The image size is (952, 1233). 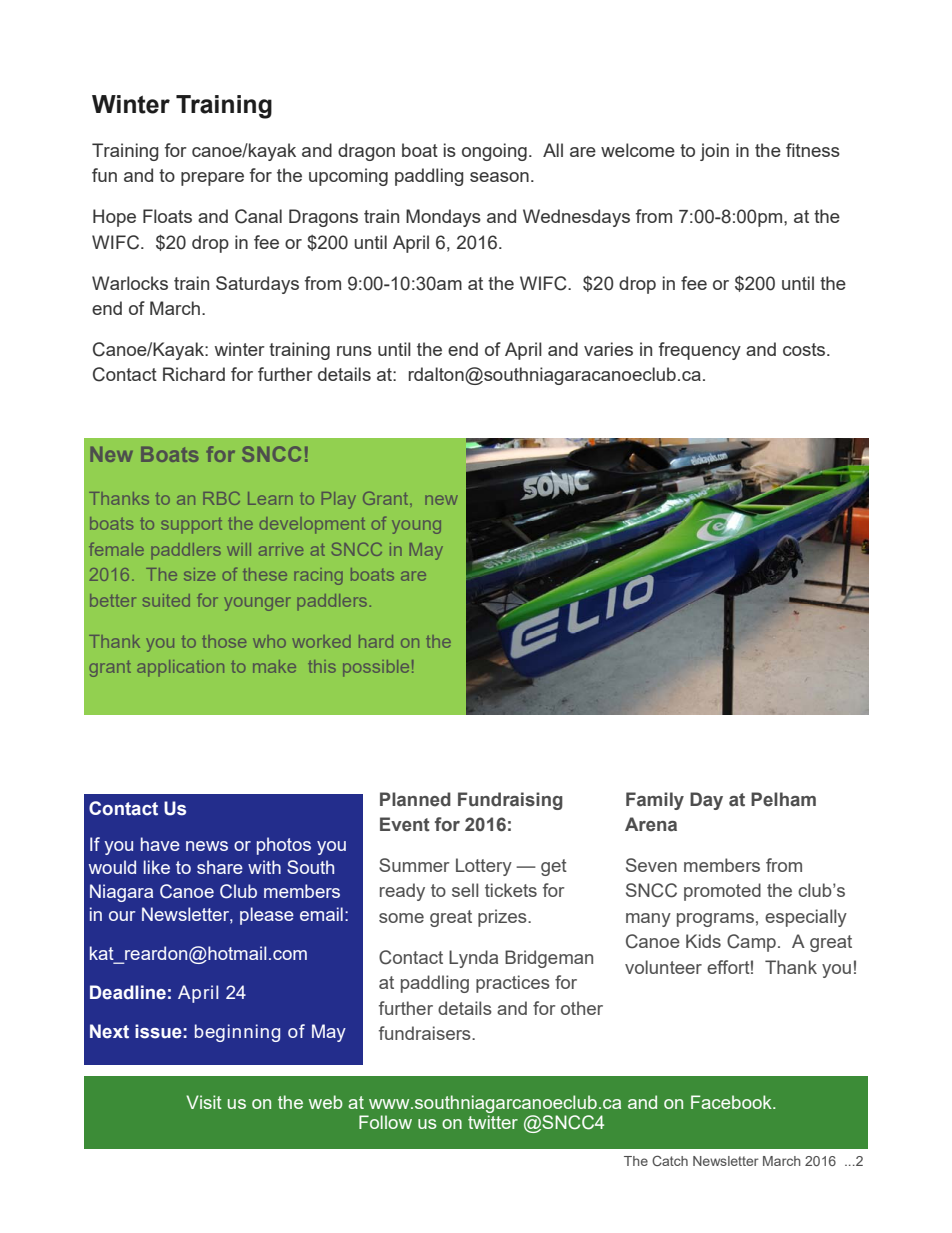 I want to click on have, so click(x=160, y=844).
